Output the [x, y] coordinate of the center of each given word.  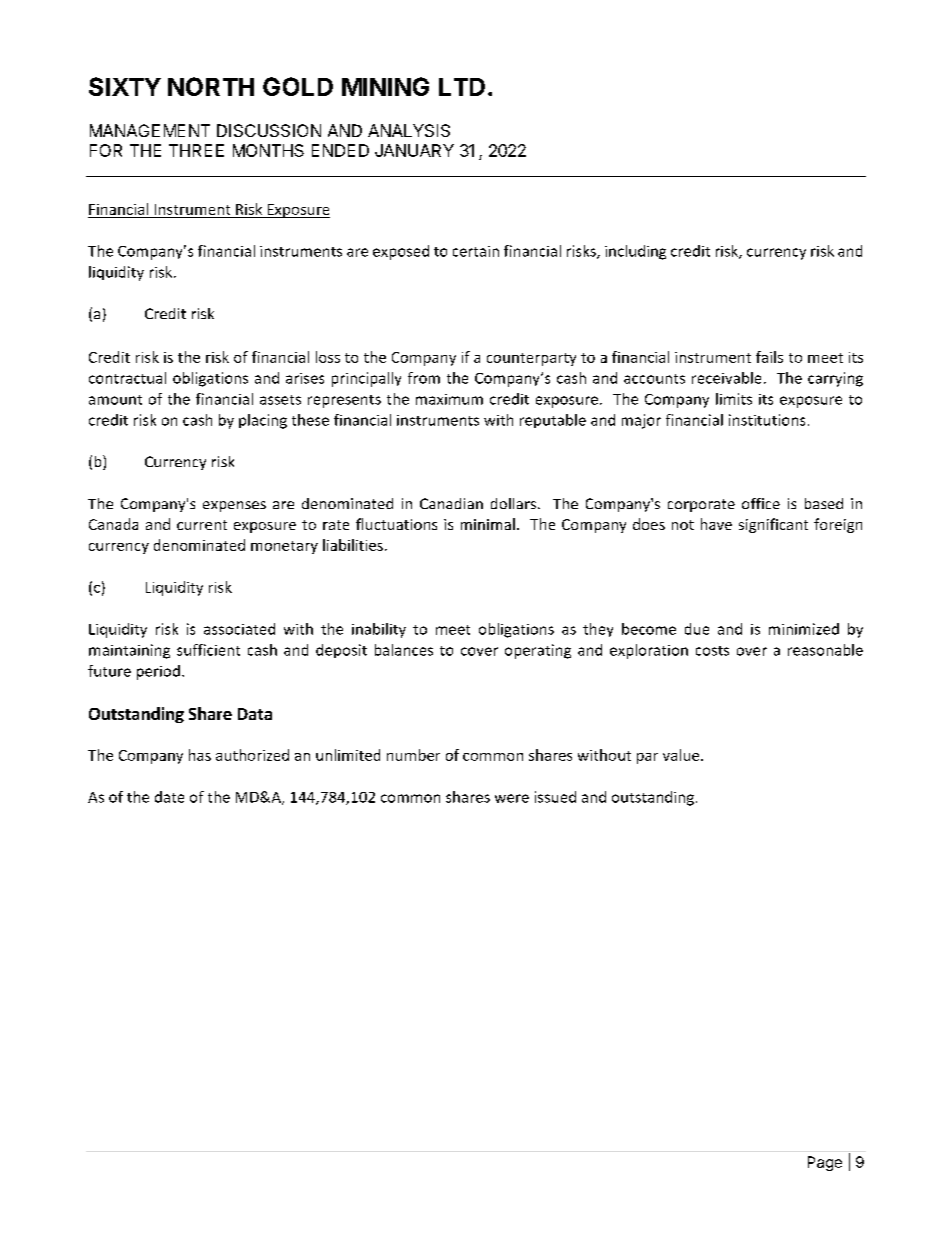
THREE [196, 150]
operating [538, 651]
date [169, 797]
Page [825, 1163]
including [635, 252]
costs [712, 651]
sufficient [208, 650]
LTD [462, 87]
